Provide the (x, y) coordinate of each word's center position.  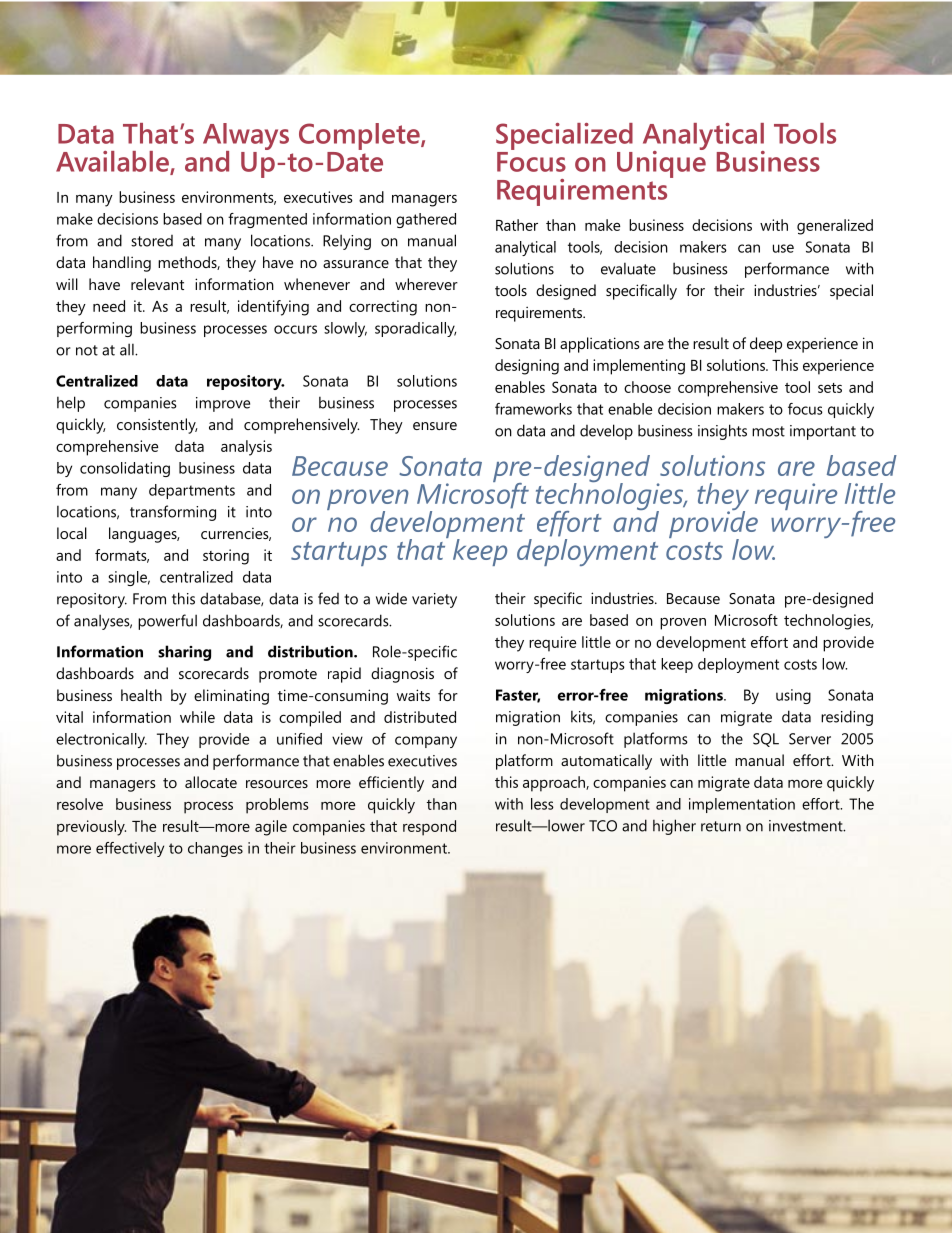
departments (192, 491)
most (768, 431)
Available (113, 162)
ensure (435, 426)
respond (429, 828)
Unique (661, 163)
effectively (130, 849)
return (721, 826)
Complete (360, 136)
